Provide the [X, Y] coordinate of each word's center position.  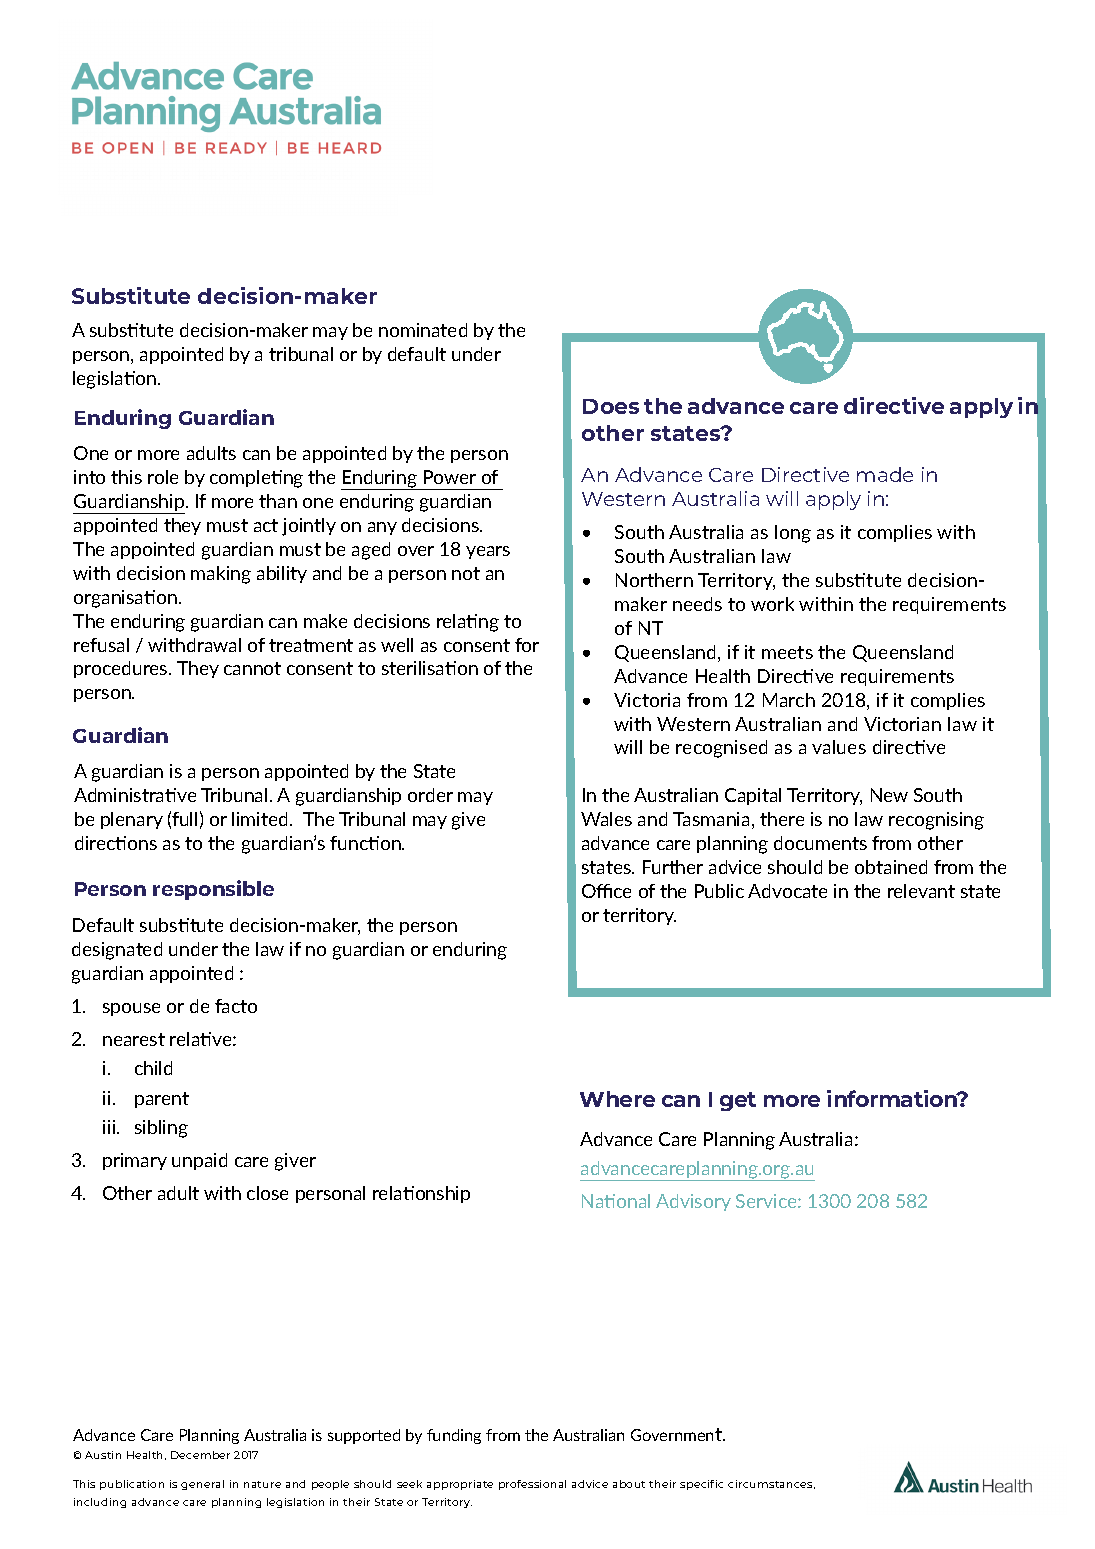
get [738, 1101]
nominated [423, 330]
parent [162, 1100]
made [885, 474]
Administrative [135, 795]
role [163, 477]
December [200, 1455]
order [430, 795]
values [839, 747]
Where [617, 1099]
